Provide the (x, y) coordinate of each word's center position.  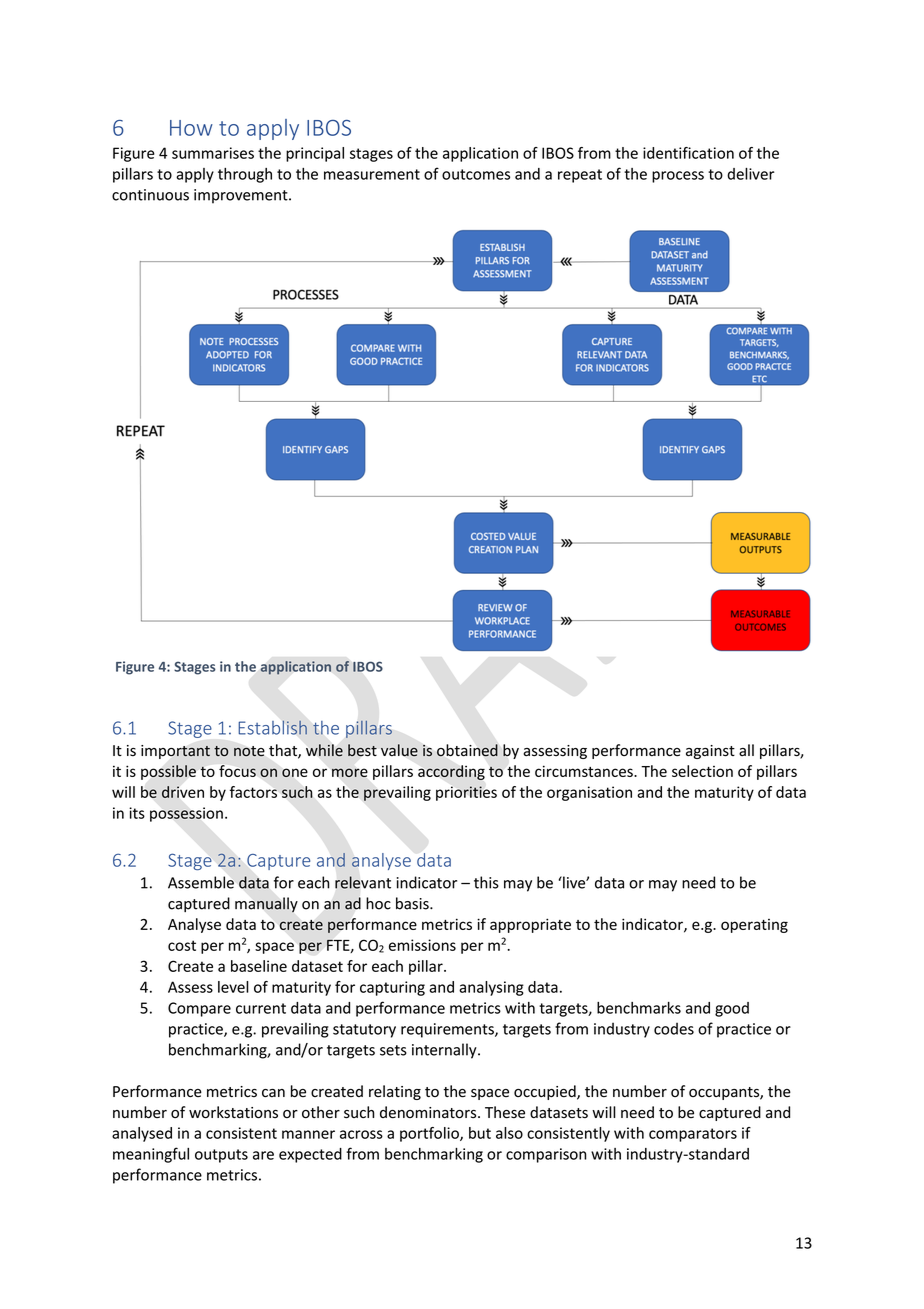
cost (182, 945)
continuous (150, 195)
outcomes (476, 174)
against (710, 752)
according (451, 772)
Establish (272, 727)
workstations (233, 1112)
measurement (372, 174)
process (678, 177)
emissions (422, 945)
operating (754, 926)
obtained (467, 750)
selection (702, 771)
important (175, 752)
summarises (213, 153)
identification (688, 153)
